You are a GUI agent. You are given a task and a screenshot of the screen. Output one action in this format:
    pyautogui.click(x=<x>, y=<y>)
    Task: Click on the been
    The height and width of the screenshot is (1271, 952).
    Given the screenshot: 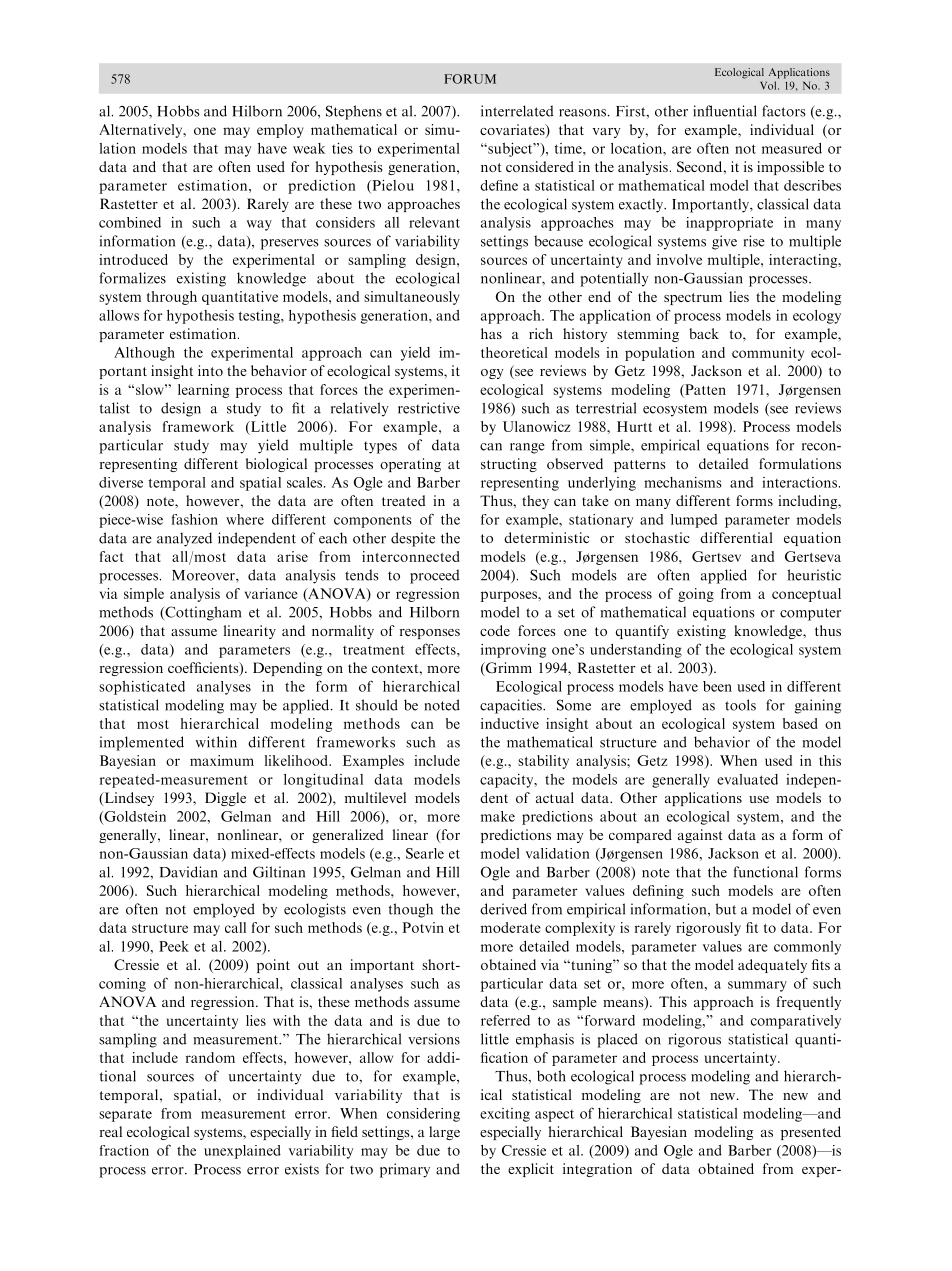 What is the action you would take?
    pyautogui.click(x=717, y=686)
